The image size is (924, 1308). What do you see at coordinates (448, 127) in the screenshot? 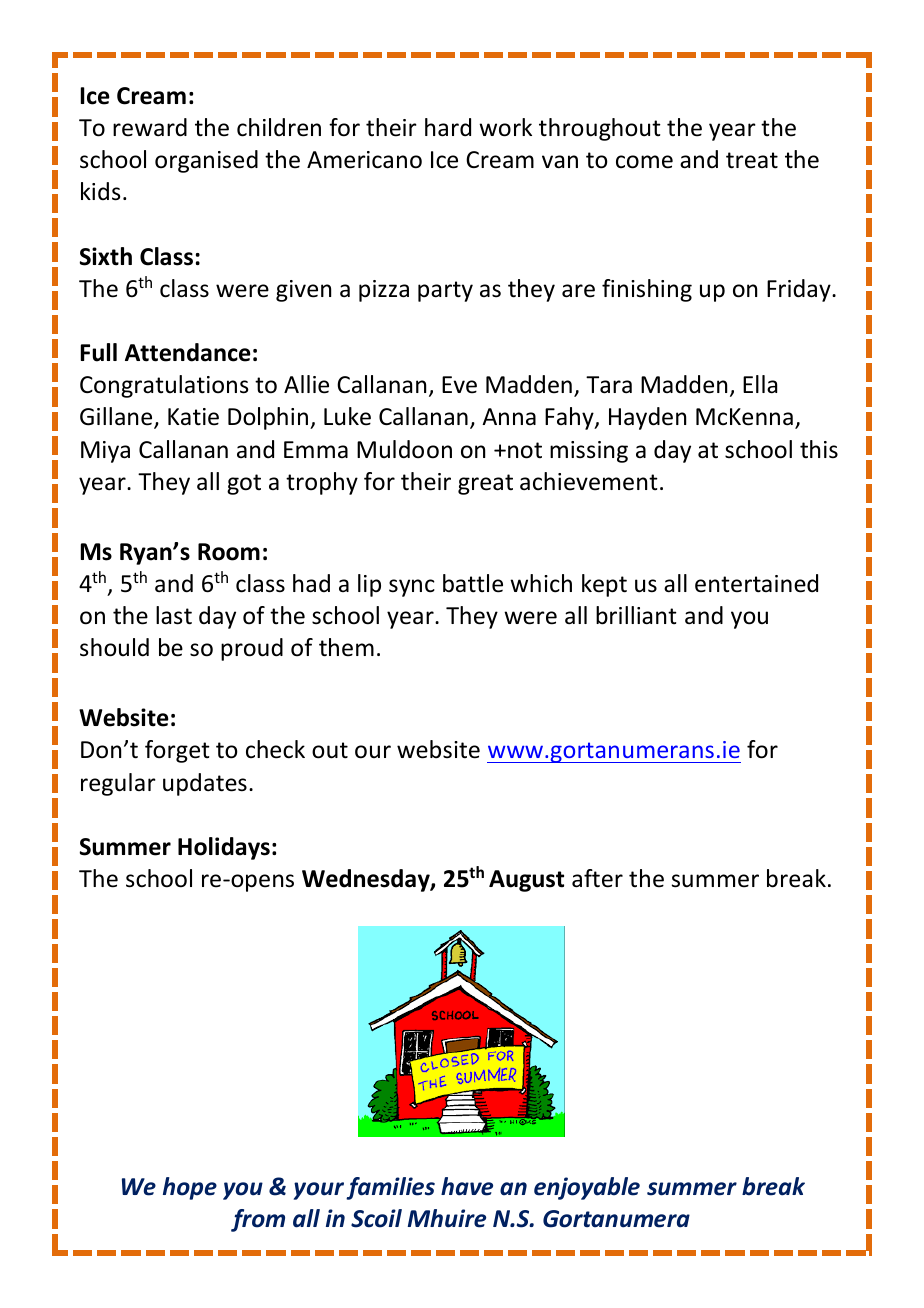
I see `hard` at bounding box center [448, 127].
